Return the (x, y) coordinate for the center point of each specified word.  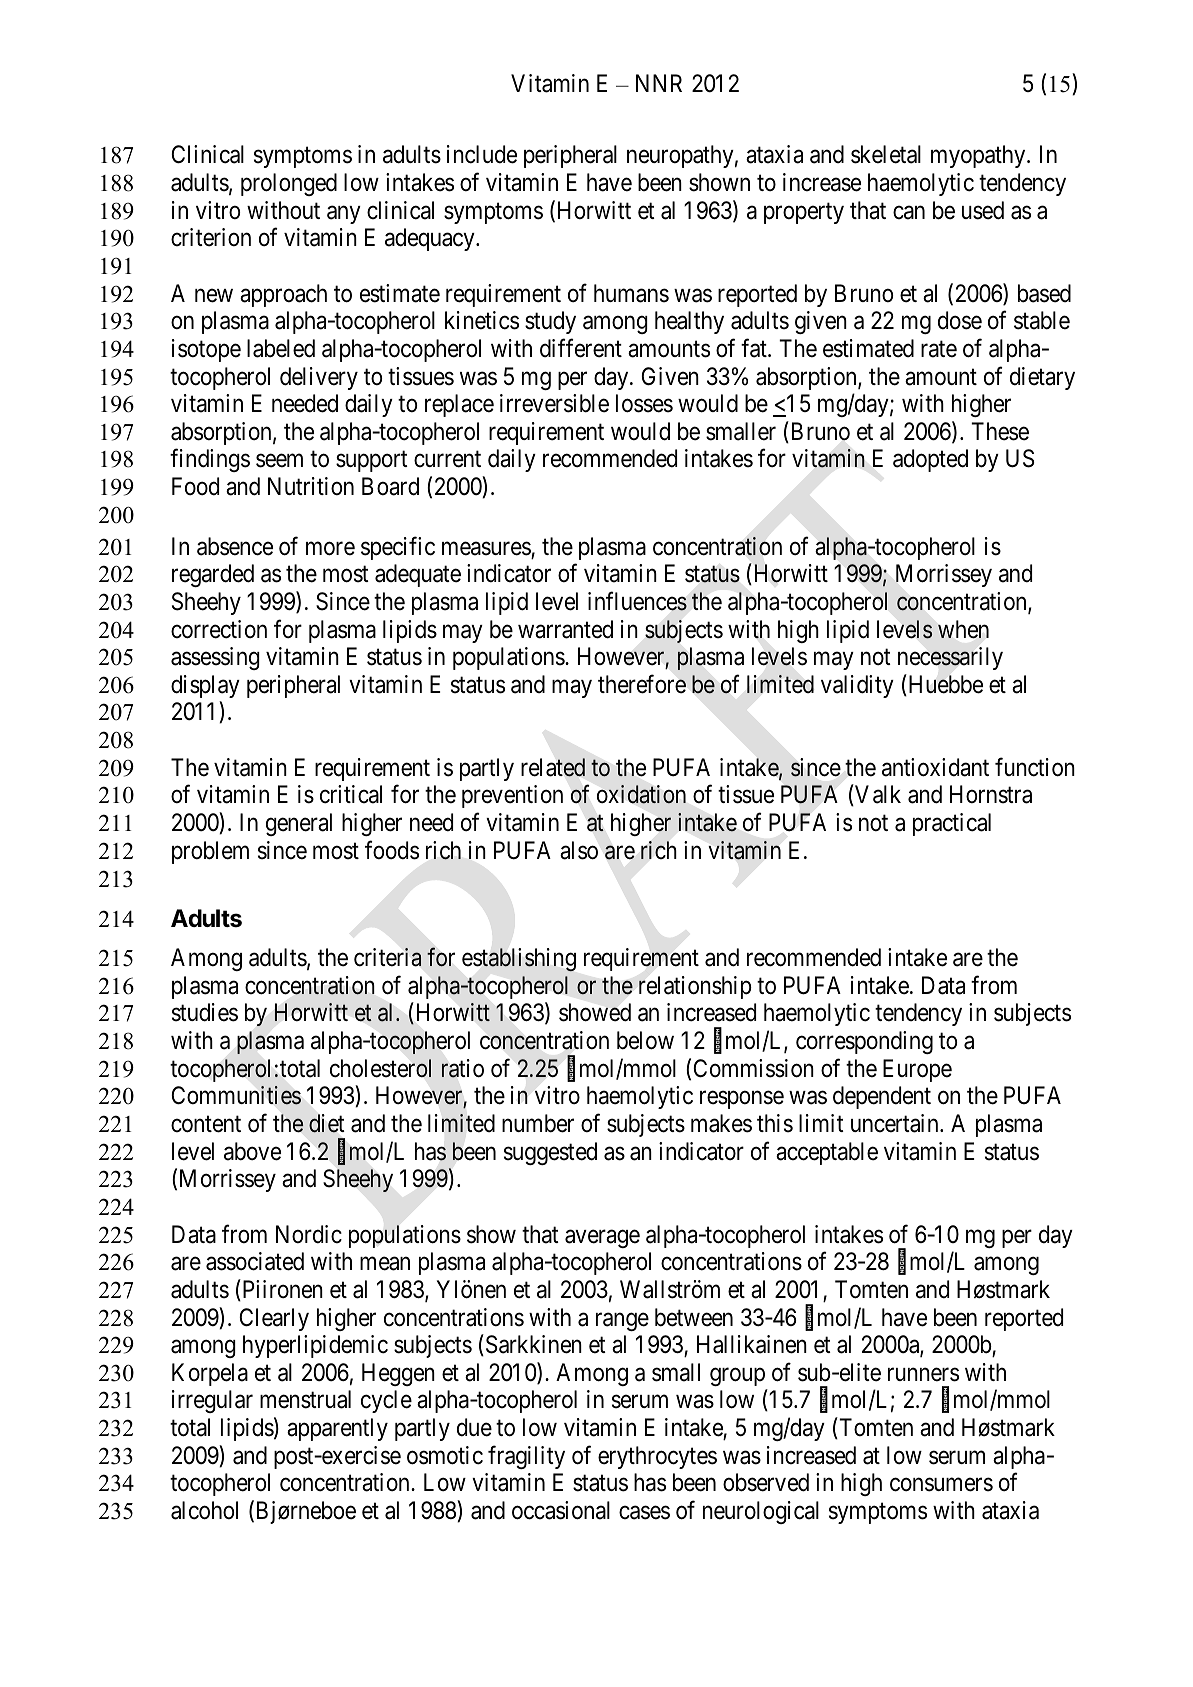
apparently (337, 1429)
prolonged (289, 184)
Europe (917, 1070)
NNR (659, 83)
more (330, 549)
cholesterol (380, 1068)
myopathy (979, 156)
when (963, 629)
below (645, 1040)
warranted (565, 629)
